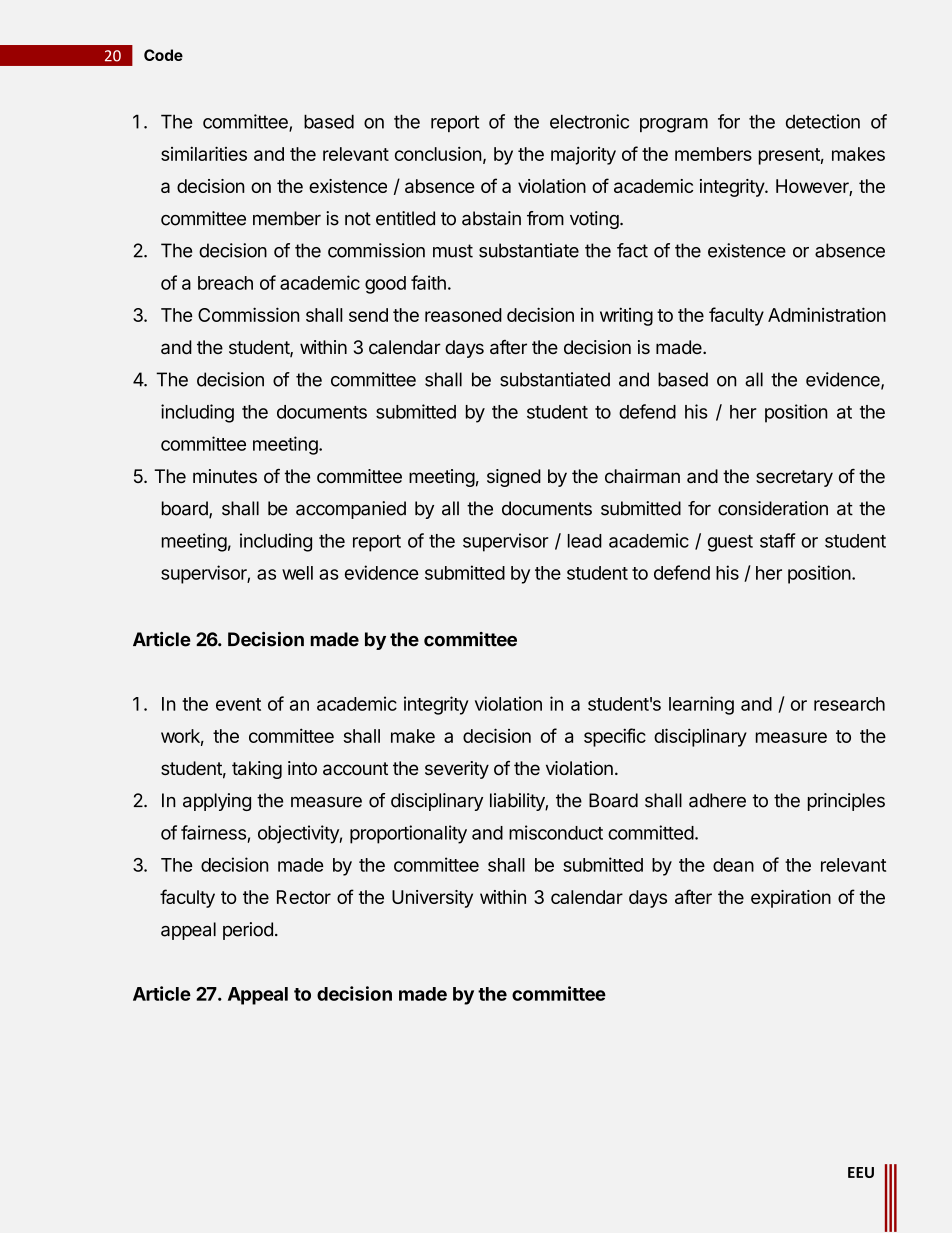 The width and height of the screenshot is (952, 1233). What do you see at coordinates (823, 121) in the screenshot?
I see `detection` at bounding box center [823, 121].
